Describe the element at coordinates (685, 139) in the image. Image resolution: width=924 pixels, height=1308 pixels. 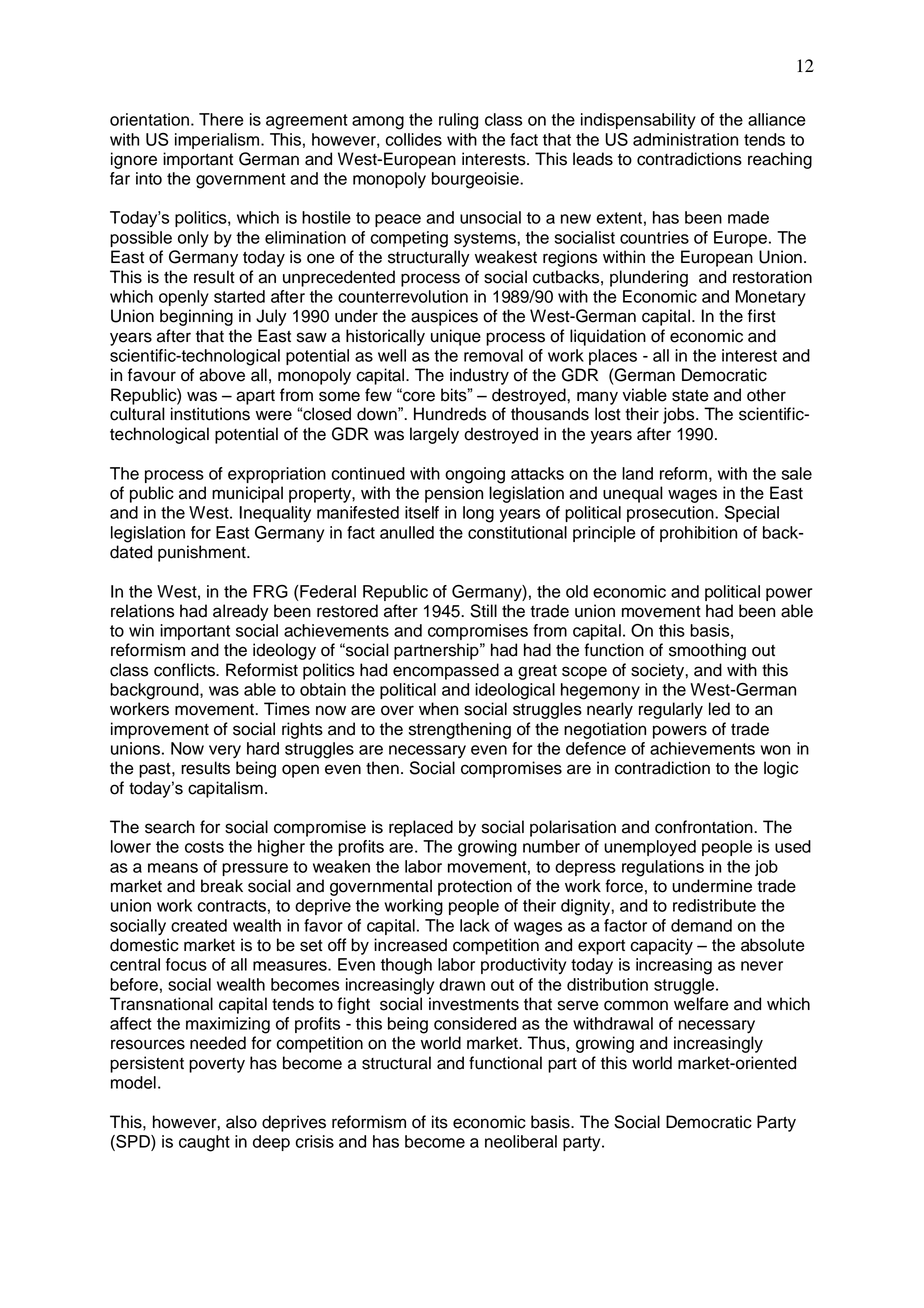
I see `administration` at that location.
